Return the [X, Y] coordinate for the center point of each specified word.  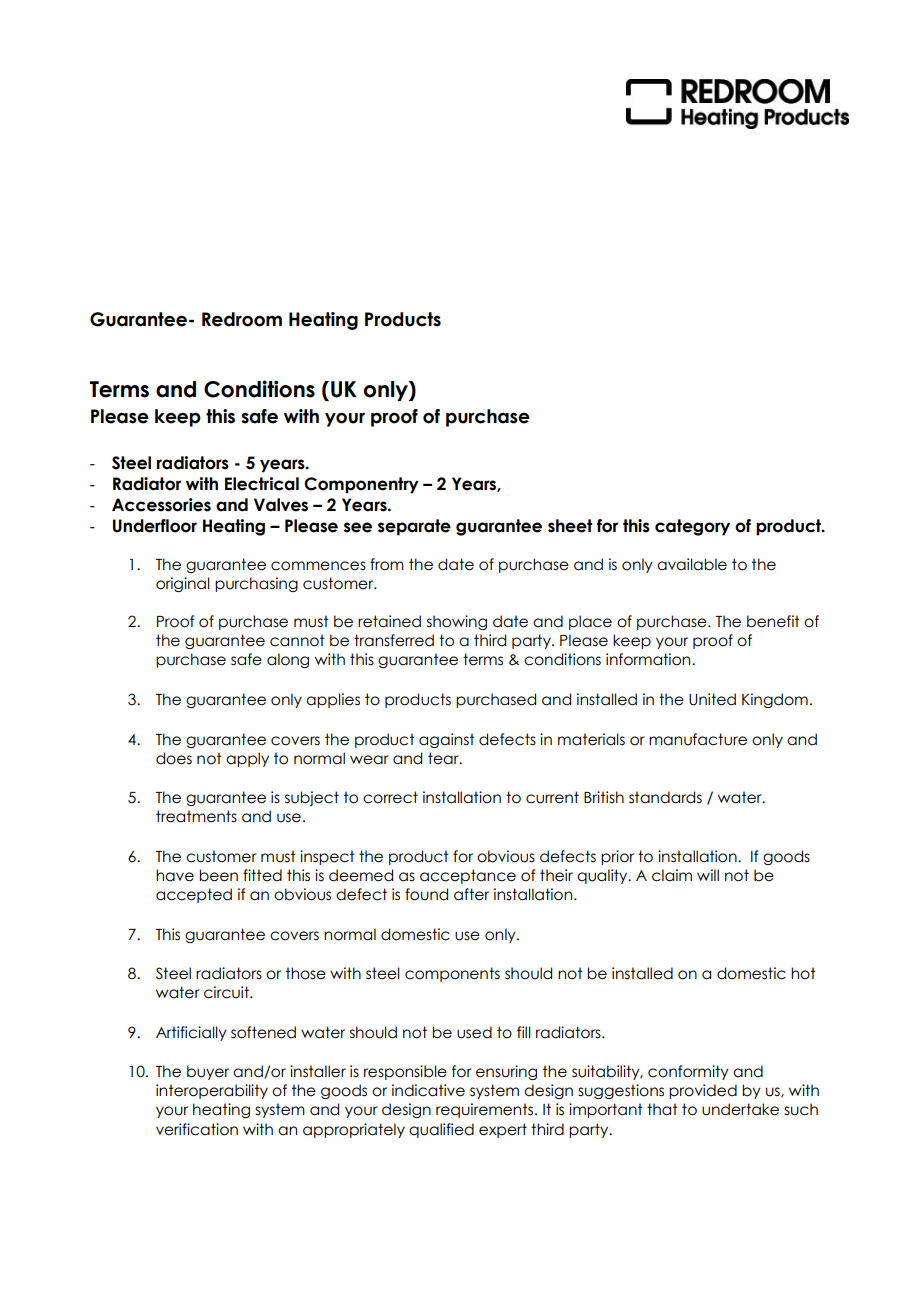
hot [803, 973]
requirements [486, 1110]
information [649, 659]
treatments [196, 816]
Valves [281, 505]
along [288, 660]
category [692, 527]
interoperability [212, 1091]
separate [414, 527]
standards [665, 797]
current [552, 797]
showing [457, 622]
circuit [227, 992]
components [452, 974]
